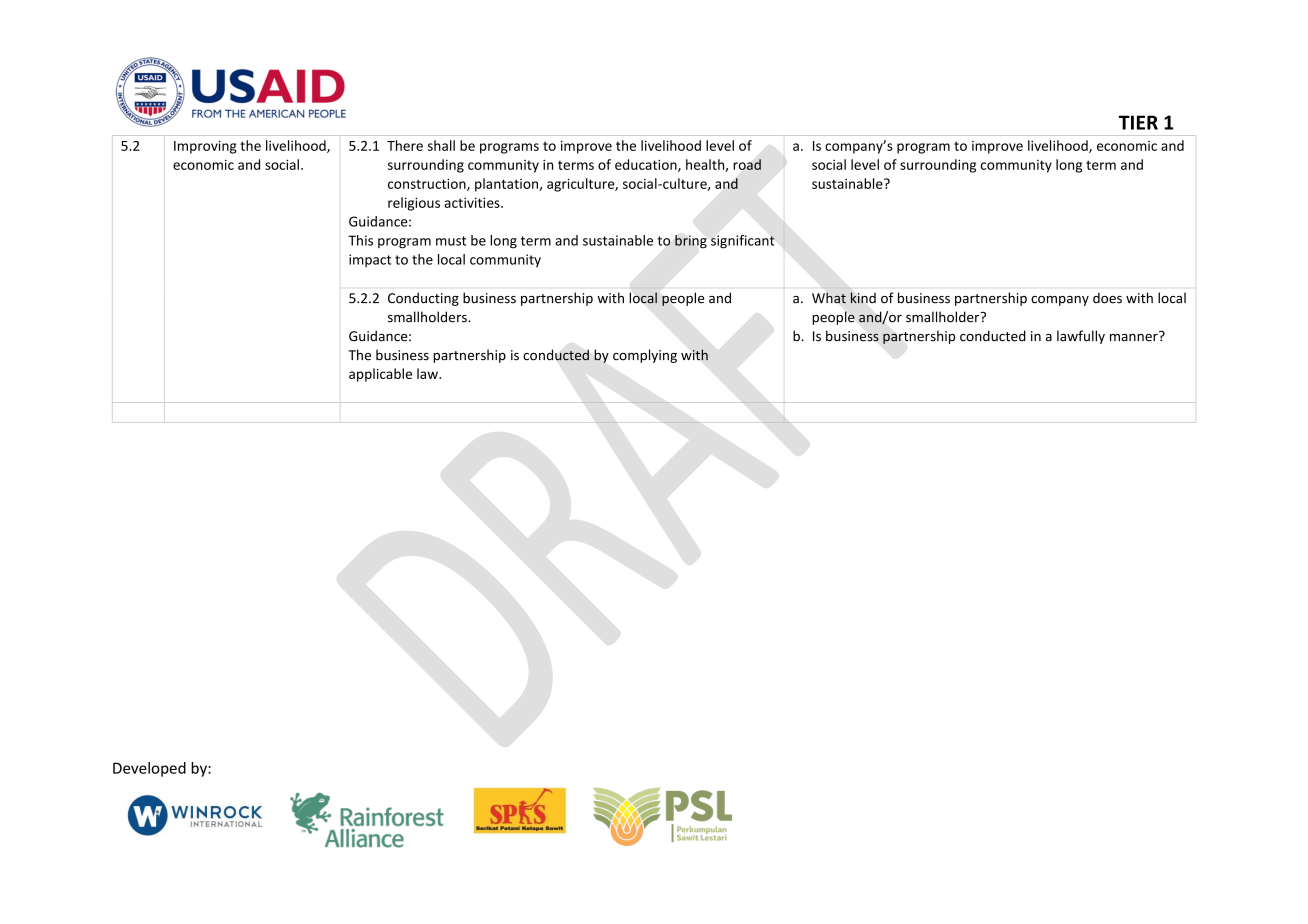 This screenshot has width=1308, height=924. I want to click on Developed, so click(149, 769).
